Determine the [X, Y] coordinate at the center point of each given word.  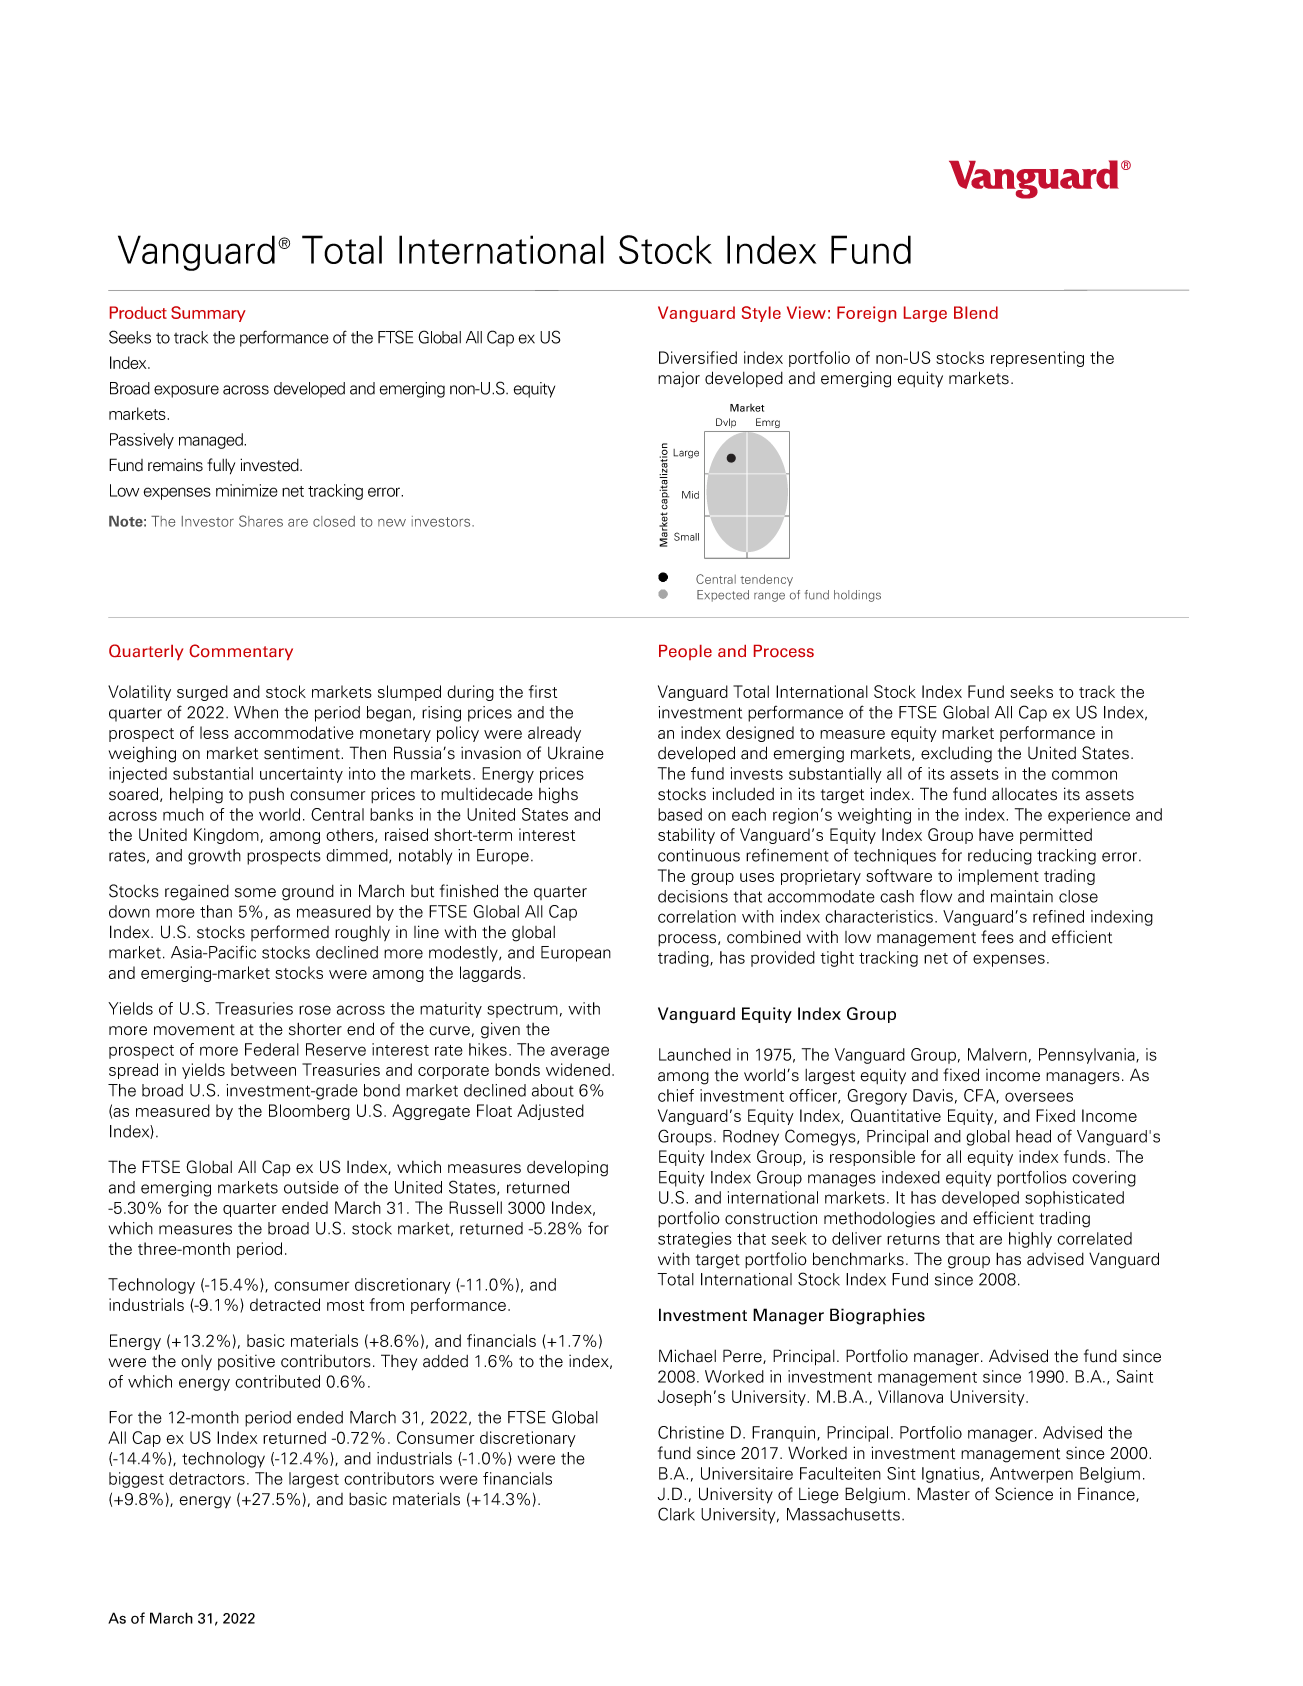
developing [567, 1168]
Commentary [241, 652]
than [216, 911]
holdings [857, 596]
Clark [676, 1514]
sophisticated [1074, 1199]
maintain [1022, 896]
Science [1024, 1494]
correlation [697, 916]
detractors [207, 1478]
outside [311, 1187]
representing [1037, 359]
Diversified [698, 357]
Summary [208, 314]
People [685, 652]
